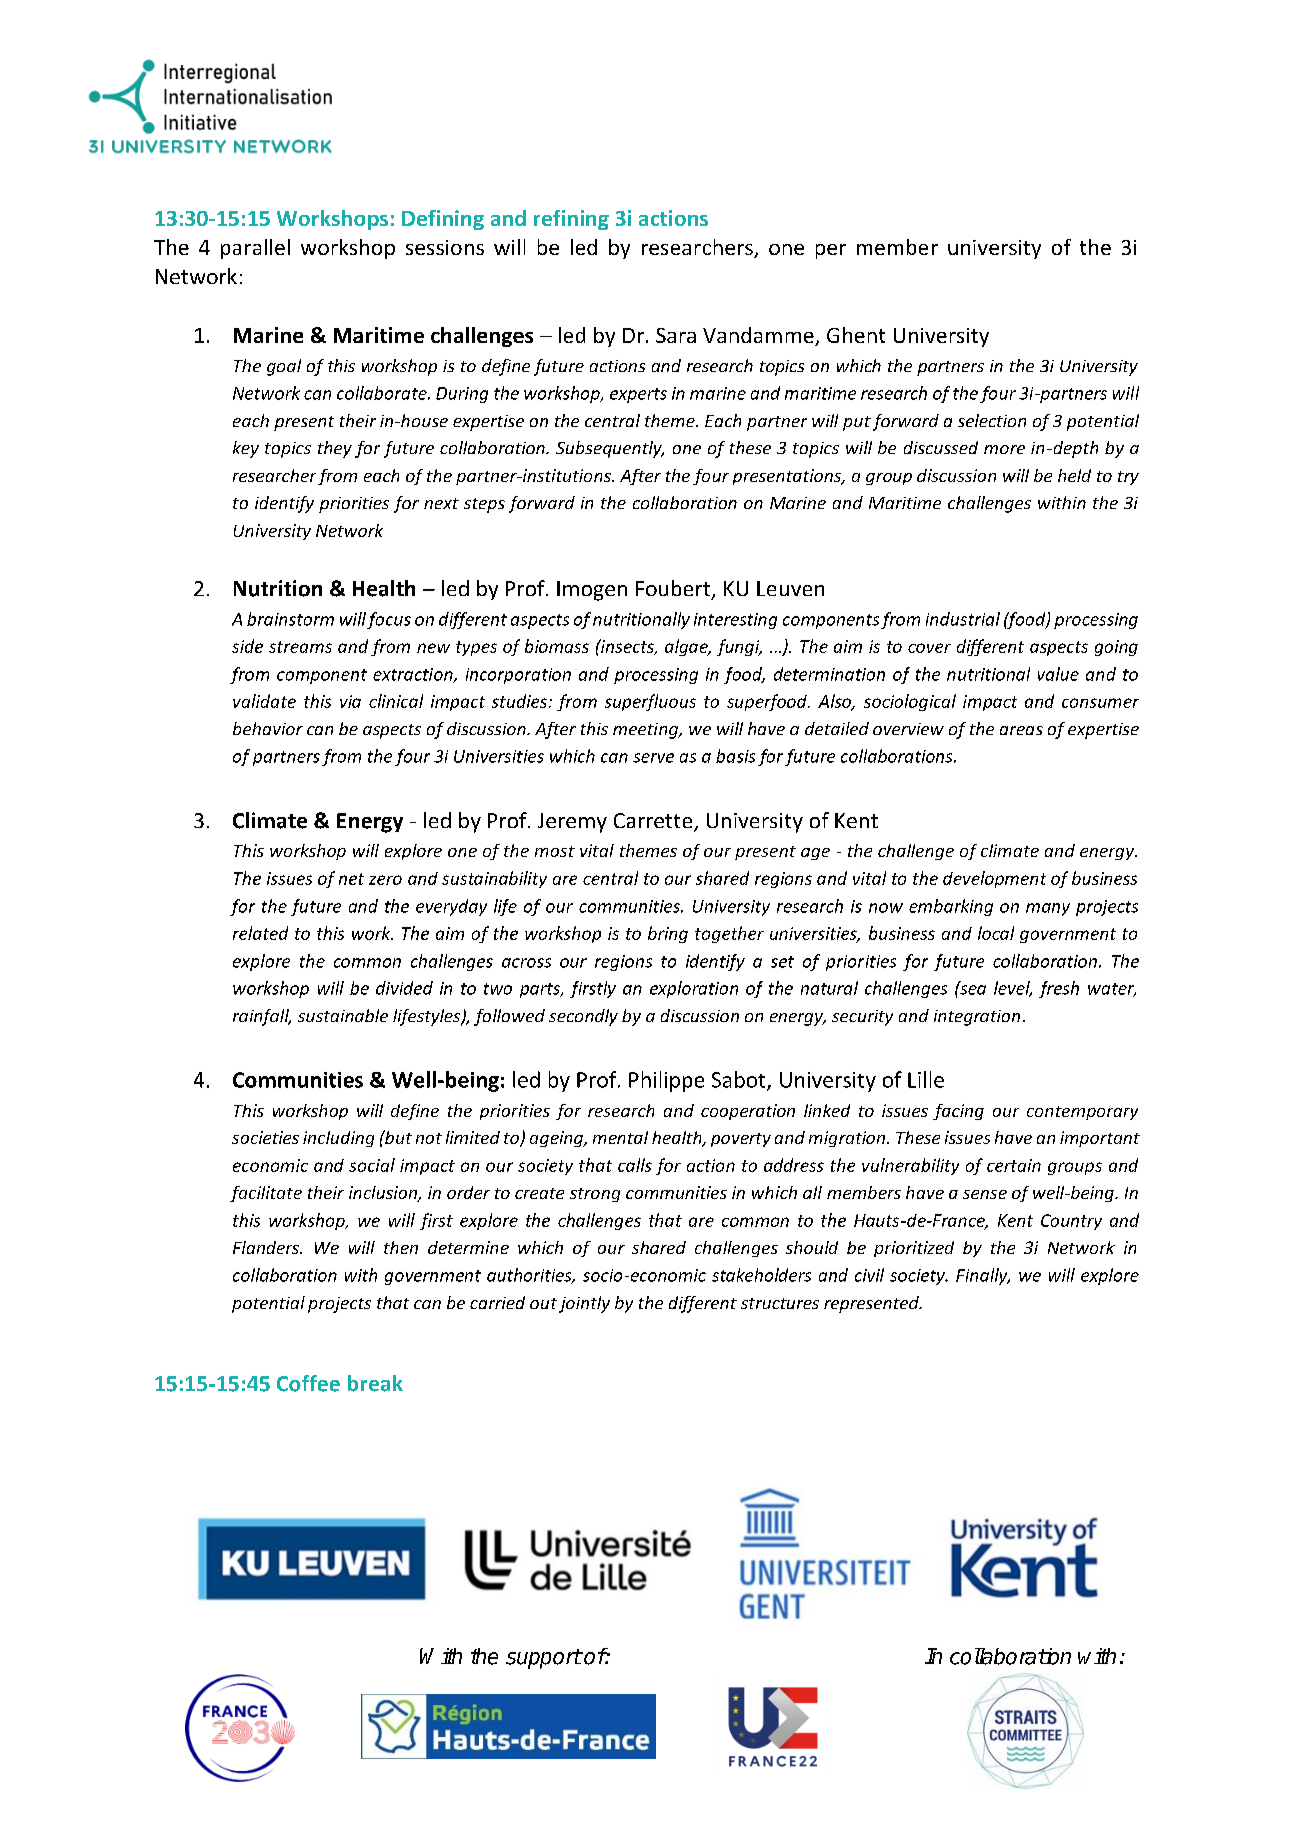  What do you see at coordinates (856, 335) in the screenshot?
I see `Ghent` at bounding box center [856, 335].
